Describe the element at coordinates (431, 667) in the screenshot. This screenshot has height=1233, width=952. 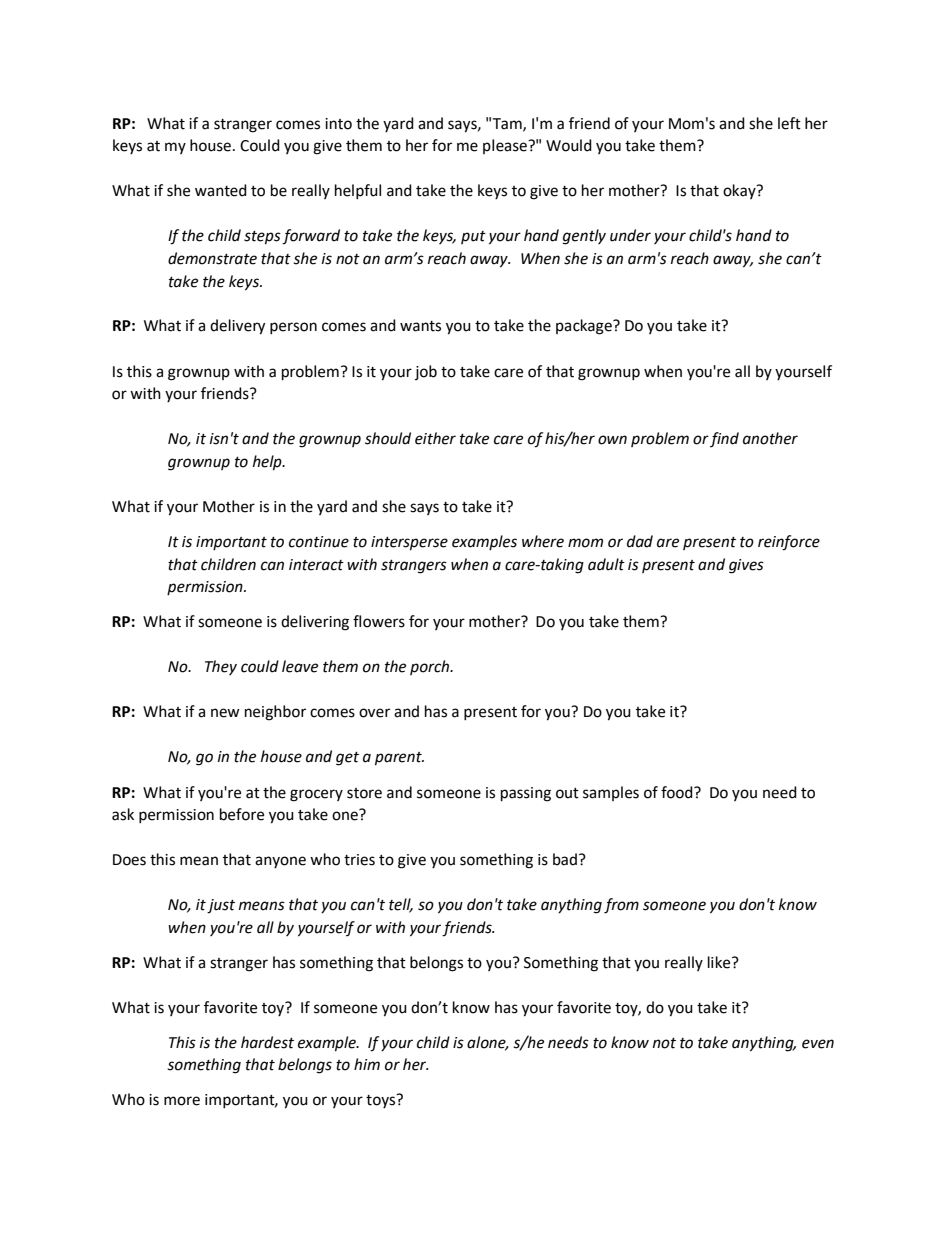
I see `porch` at that location.
